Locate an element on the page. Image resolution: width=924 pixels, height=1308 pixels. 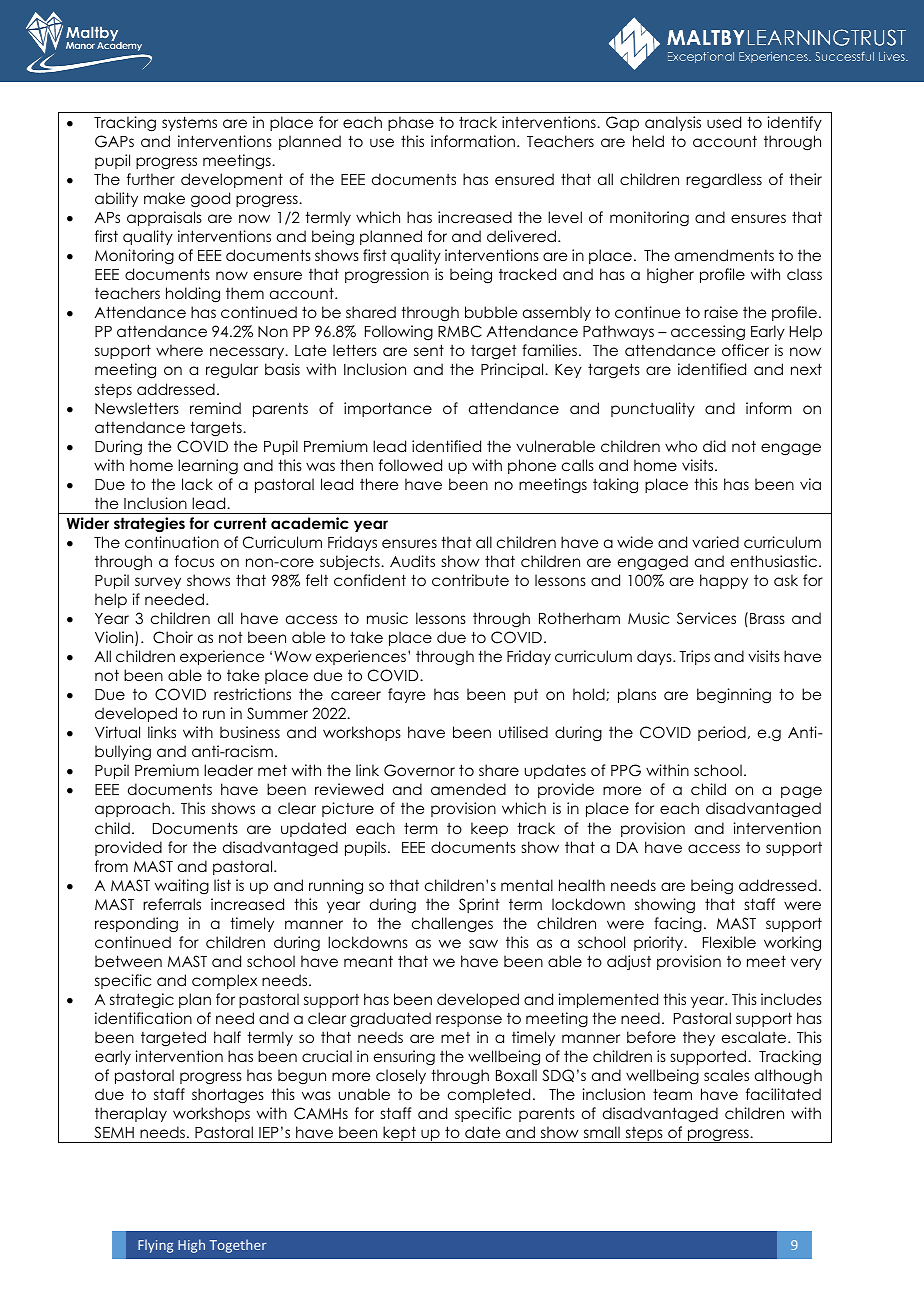
systems is located at coordinates (189, 123).
